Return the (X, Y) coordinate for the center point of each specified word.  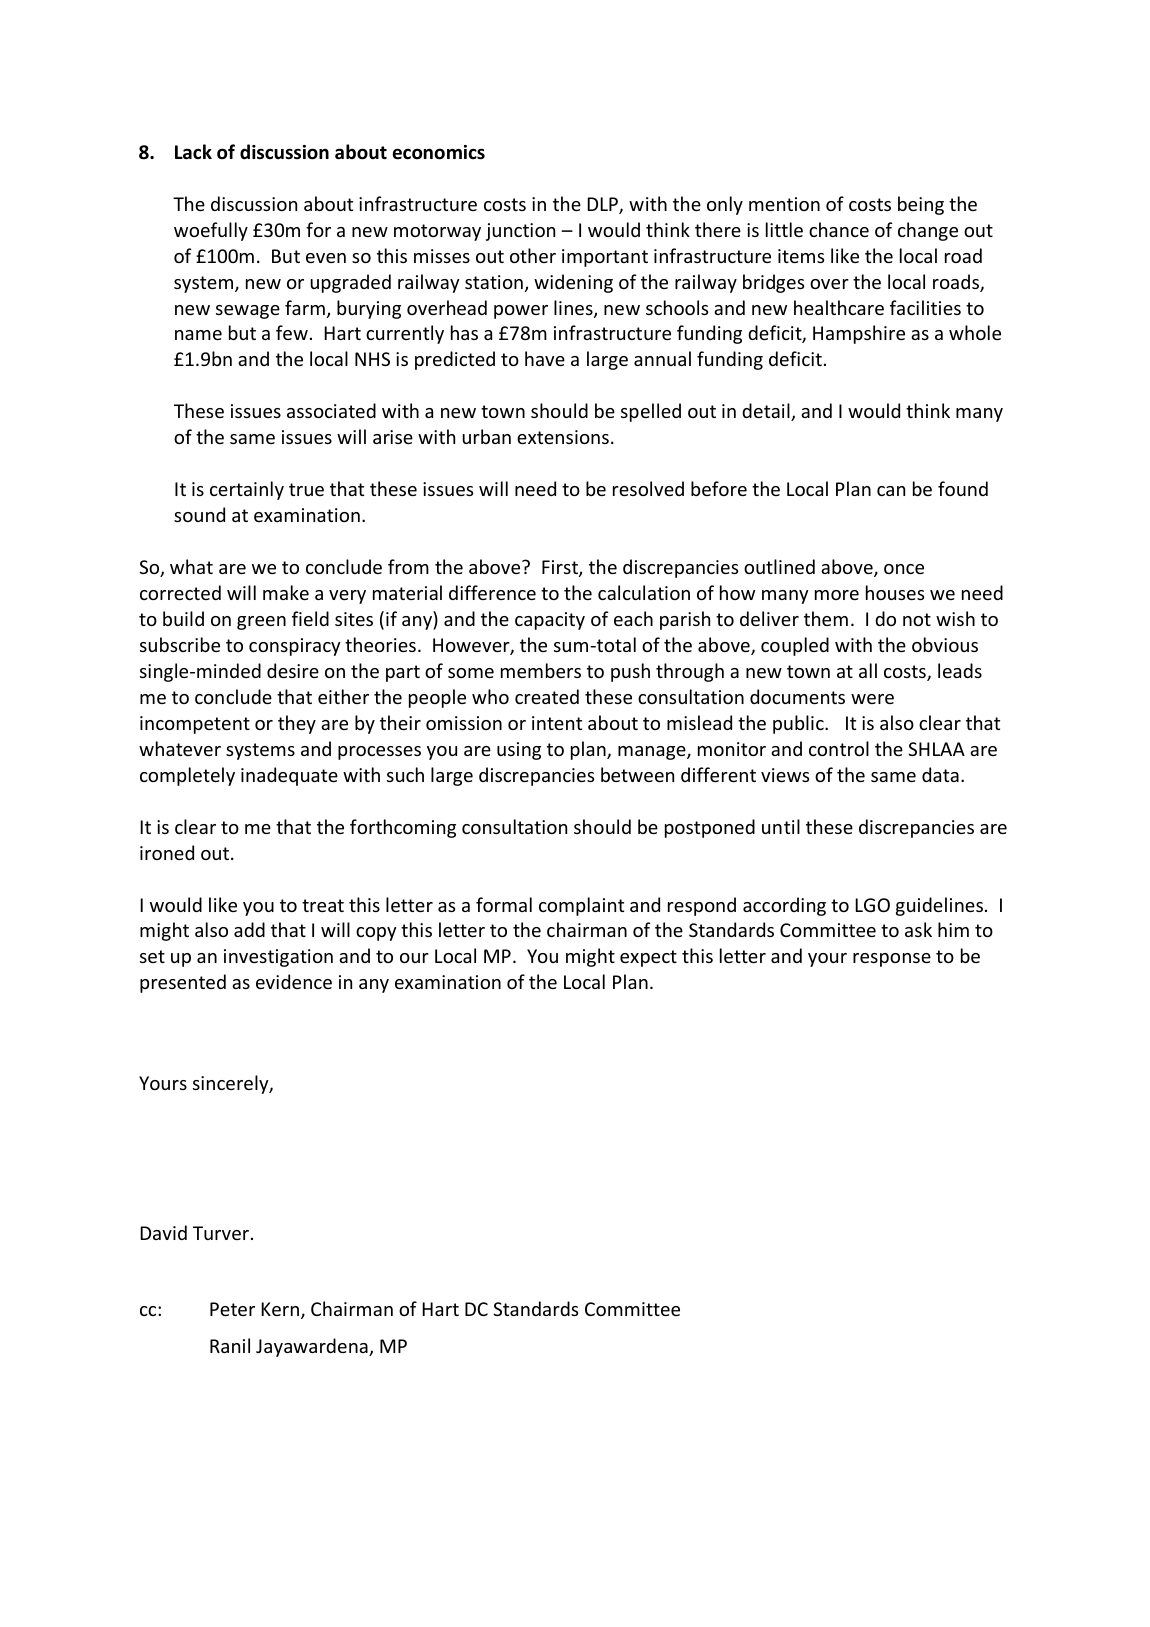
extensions (563, 437)
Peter (232, 1309)
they (297, 724)
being (921, 205)
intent (557, 723)
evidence (294, 981)
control (839, 748)
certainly (247, 490)
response (892, 960)
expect (648, 958)
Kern (281, 1310)
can (891, 491)
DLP (603, 205)
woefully (211, 231)
